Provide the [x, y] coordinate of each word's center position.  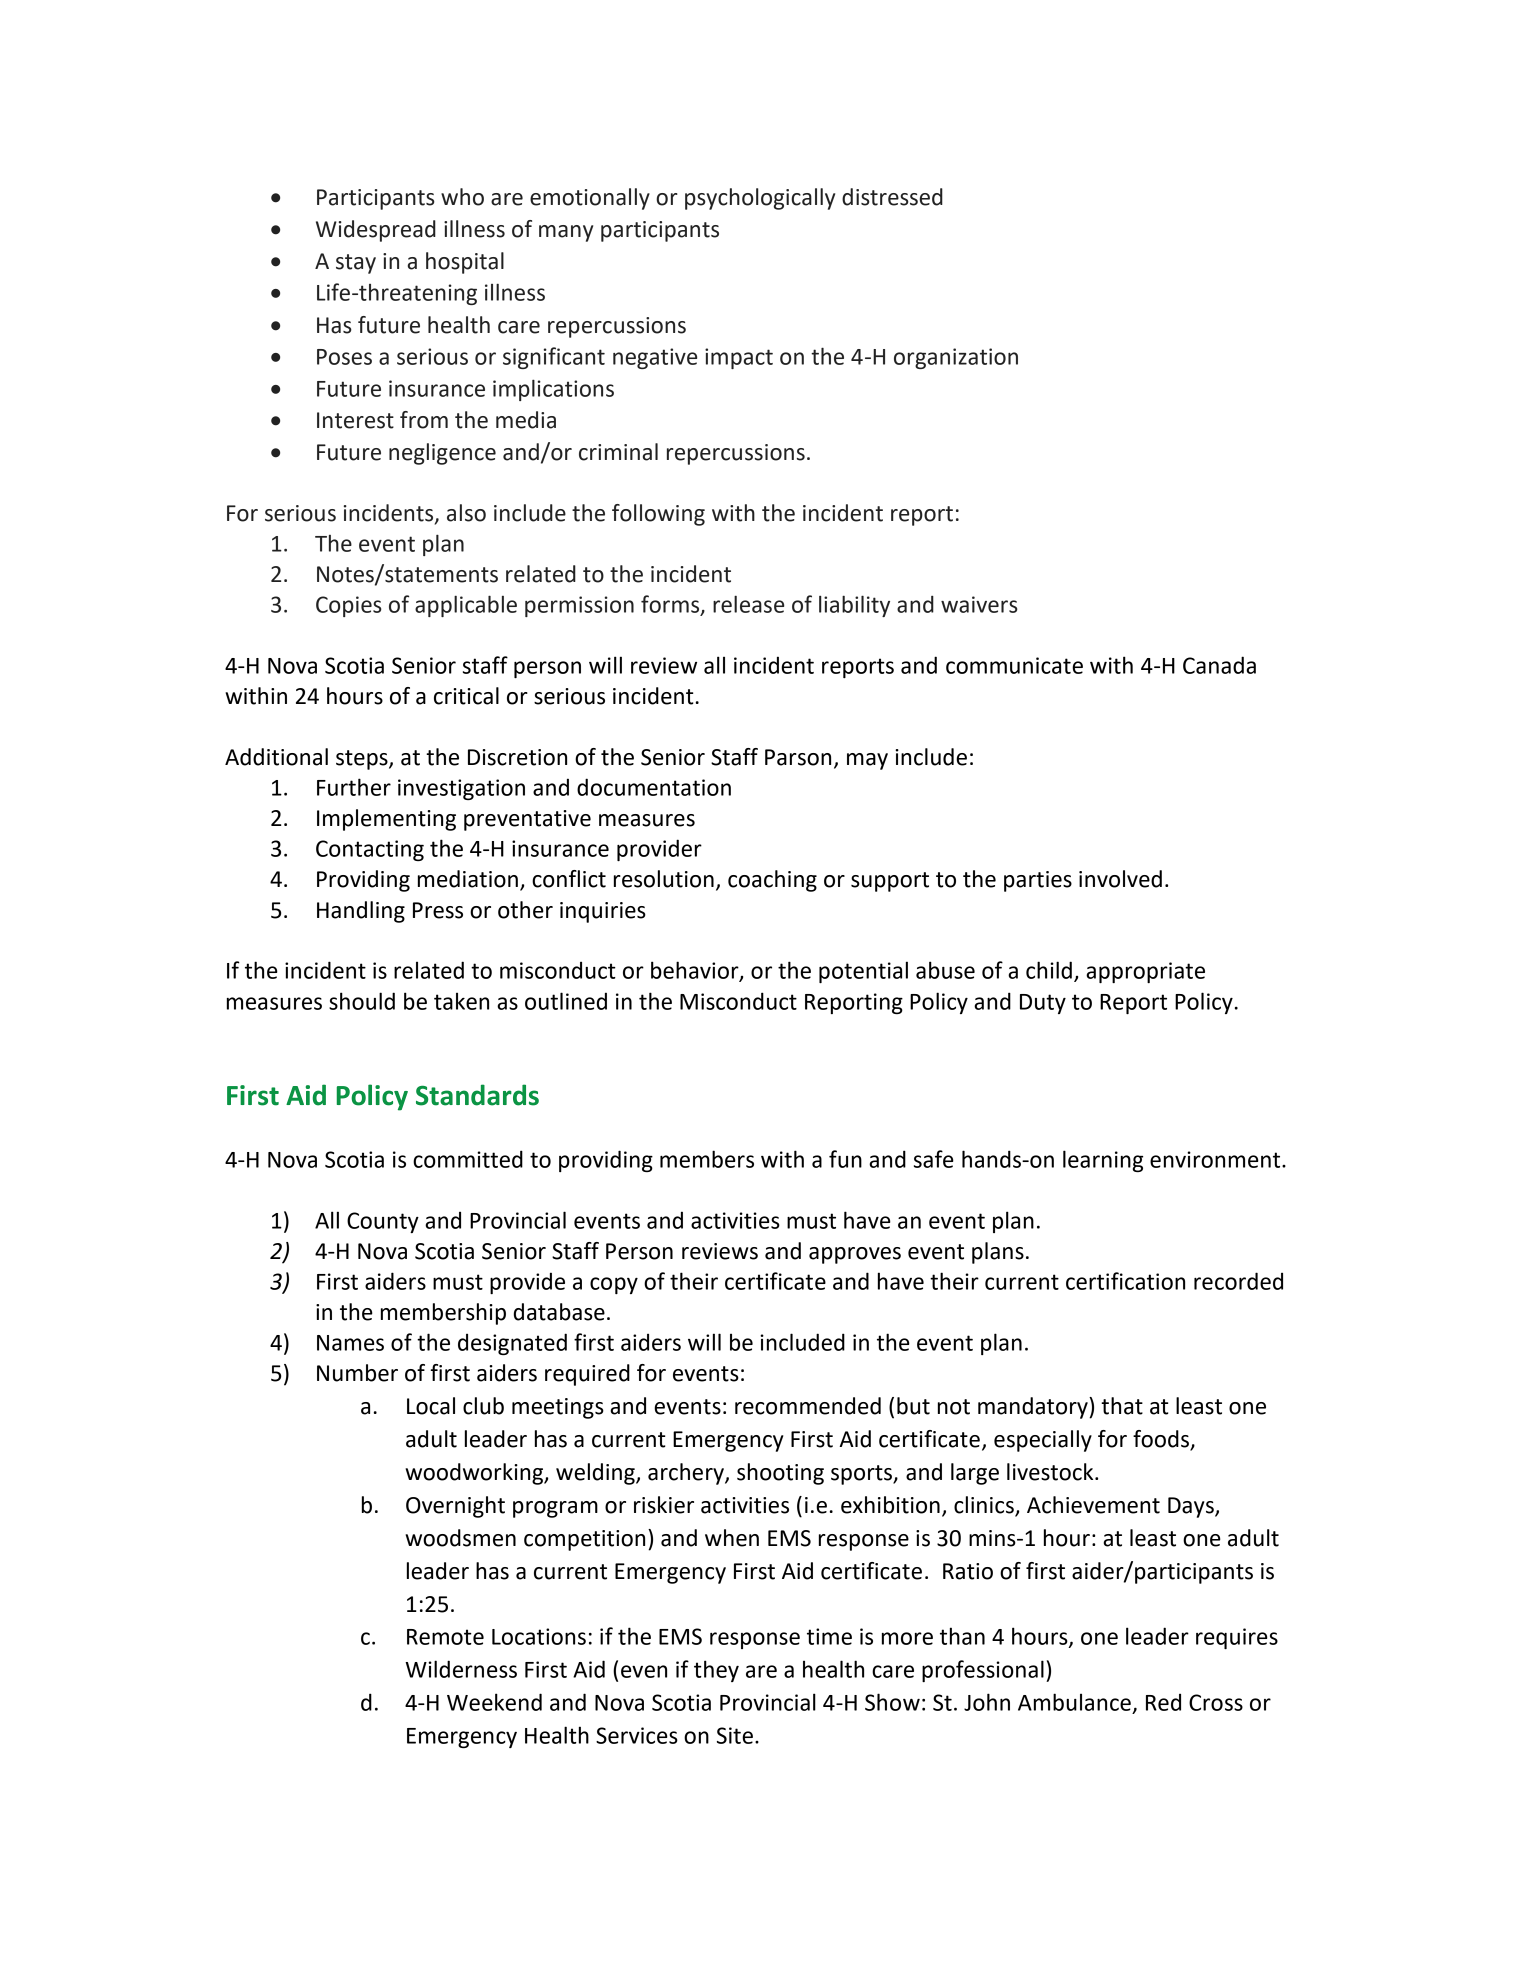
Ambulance [1074, 1702]
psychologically [760, 199]
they [716, 1671]
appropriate [1145, 972]
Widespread [376, 231]
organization [956, 358]
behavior [696, 971]
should [362, 1001]
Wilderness [461, 1669]
